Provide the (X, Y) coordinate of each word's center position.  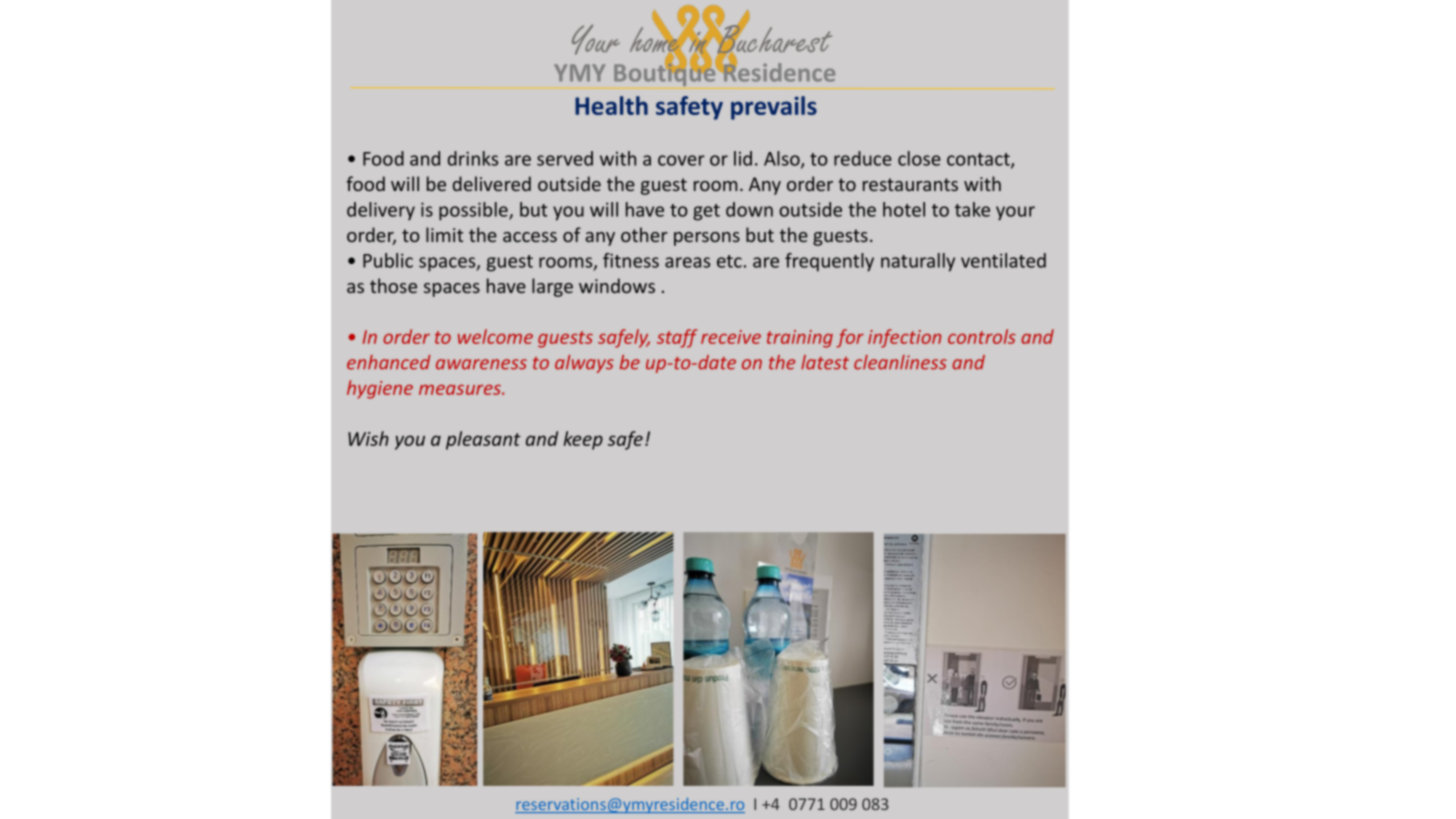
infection (904, 338)
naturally (918, 262)
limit (444, 234)
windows (617, 285)
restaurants (910, 184)
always (584, 364)
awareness (481, 364)
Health (611, 105)
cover (681, 160)
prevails (774, 108)
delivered (492, 183)
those (393, 285)
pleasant (483, 440)
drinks (473, 158)
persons (707, 239)
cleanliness (900, 362)
